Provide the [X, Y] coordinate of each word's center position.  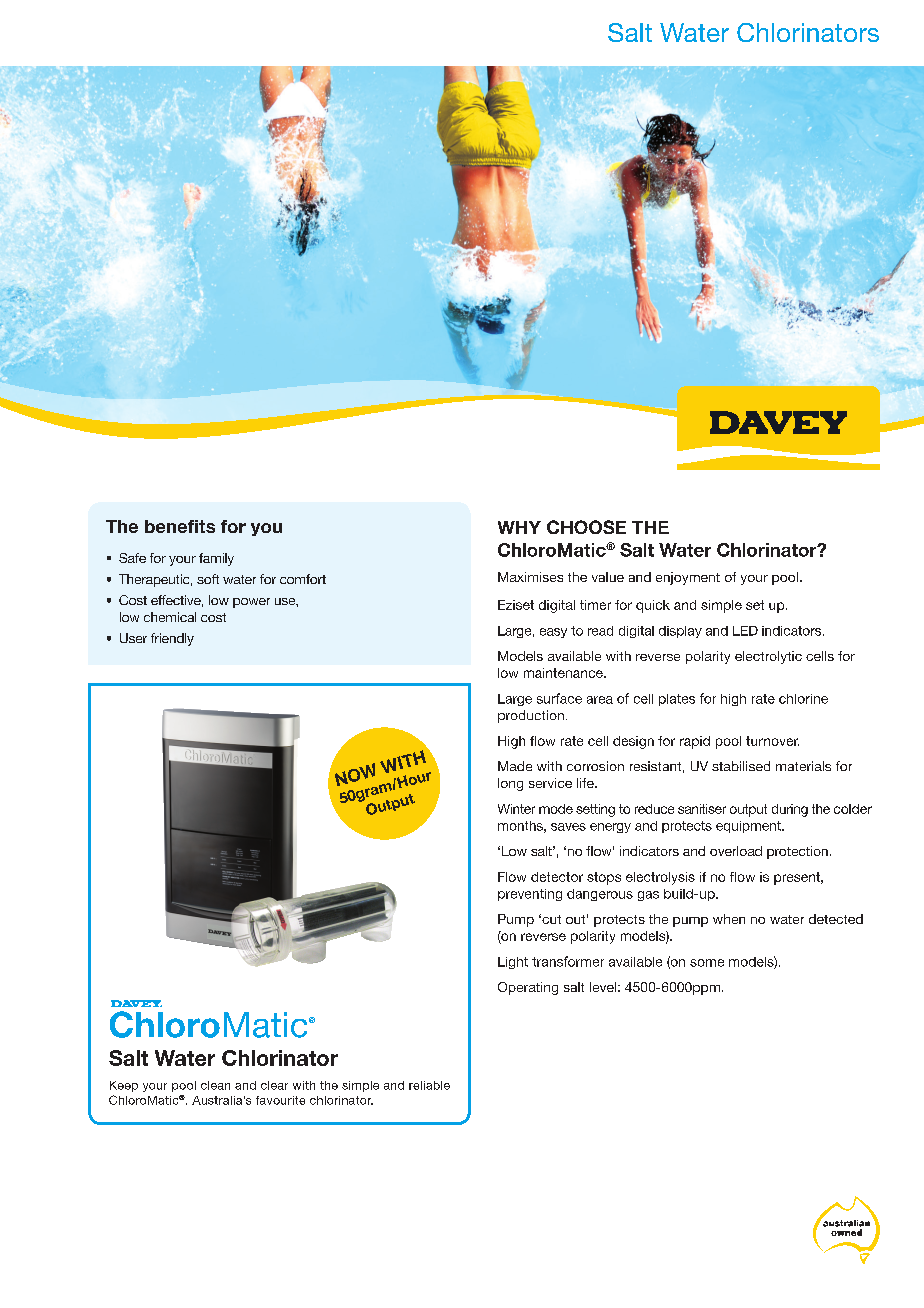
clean [215, 1085]
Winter [516, 809]
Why [519, 527]
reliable [429, 1085]
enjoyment [688, 578]
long [510, 784]
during [790, 810]
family [216, 559]
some [707, 963]
